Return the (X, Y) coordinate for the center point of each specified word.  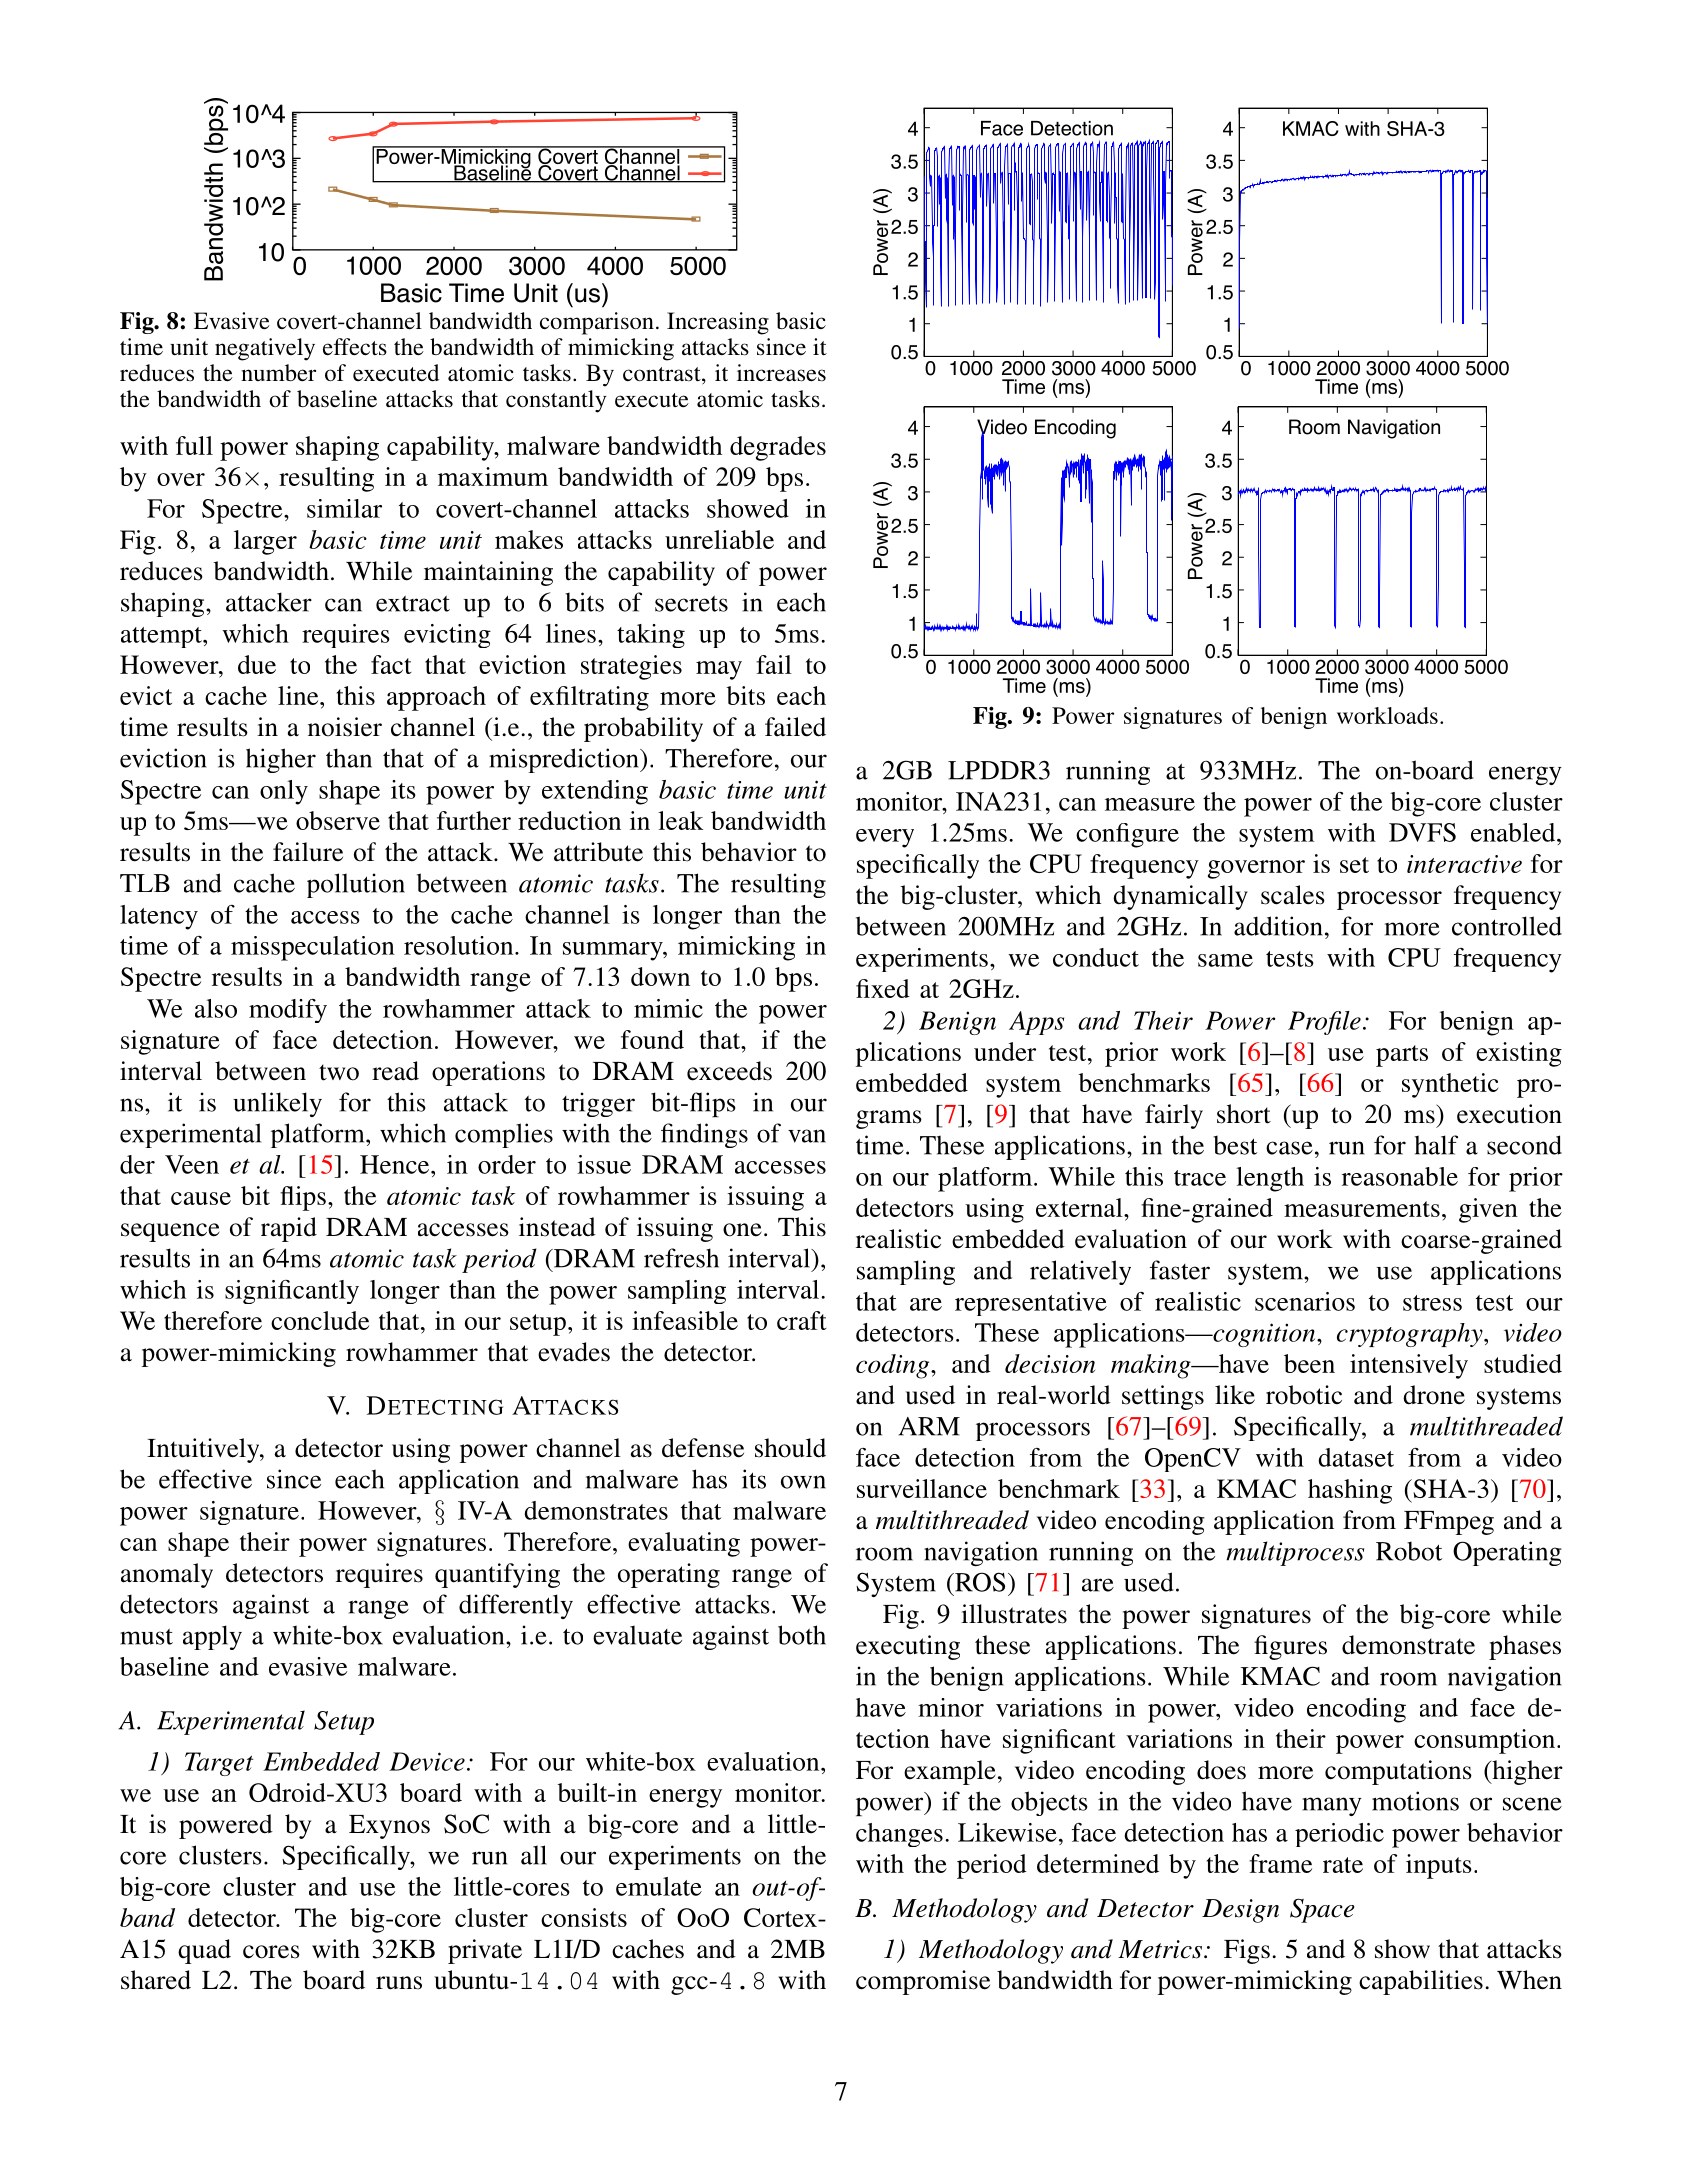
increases (781, 373)
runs (399, 1983)
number (278, 373)
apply (212, 1637)
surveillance (922, 1488)
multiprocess (1295, 1553)
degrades (778, 448)
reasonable (1400, 1176)
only (284, 792)
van (807, 1136)
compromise (923, 1982)
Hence (396, 1164)
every (885, 838)
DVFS (1422, 832)
